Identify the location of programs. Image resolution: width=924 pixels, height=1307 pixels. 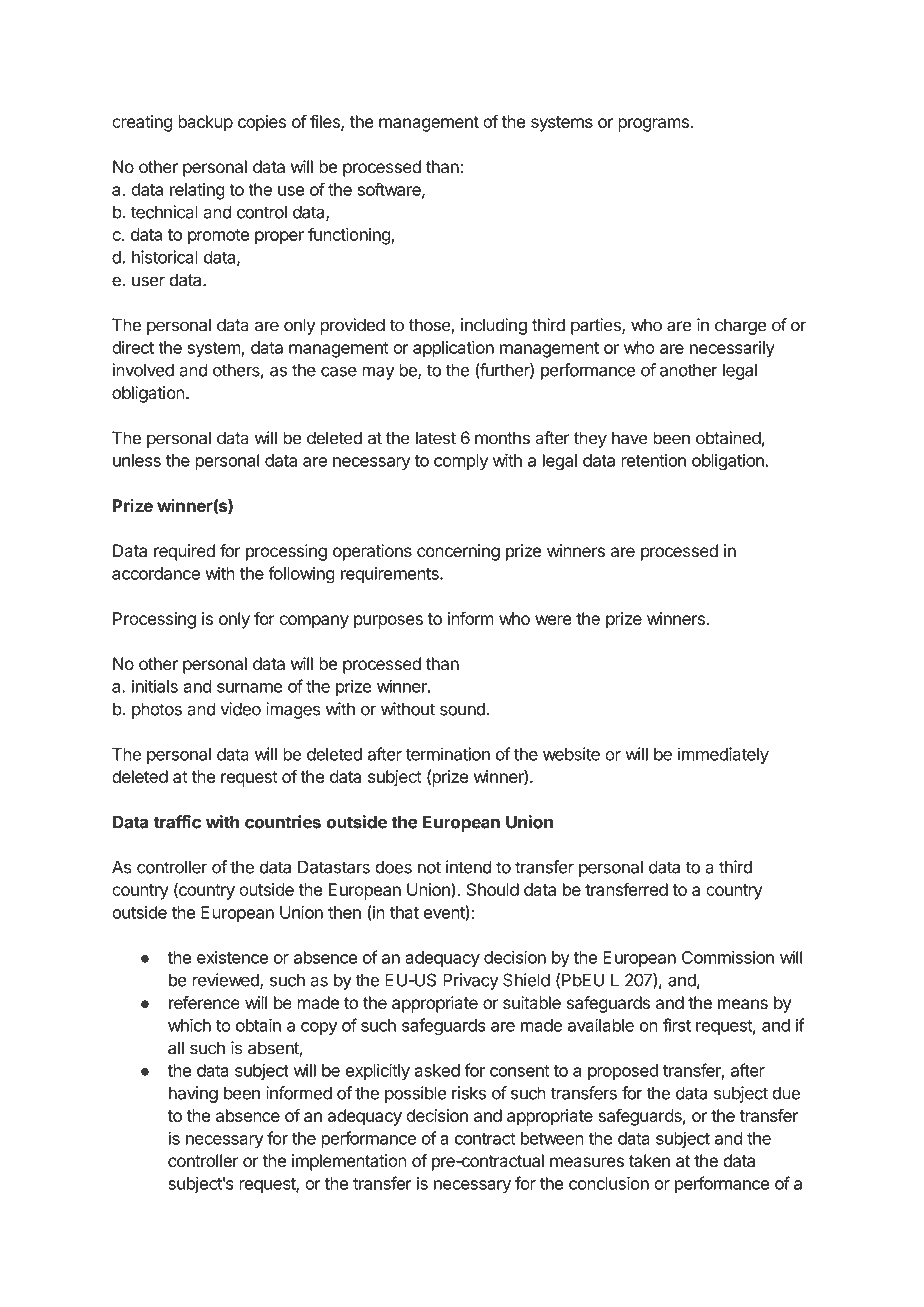
(653, 125).
